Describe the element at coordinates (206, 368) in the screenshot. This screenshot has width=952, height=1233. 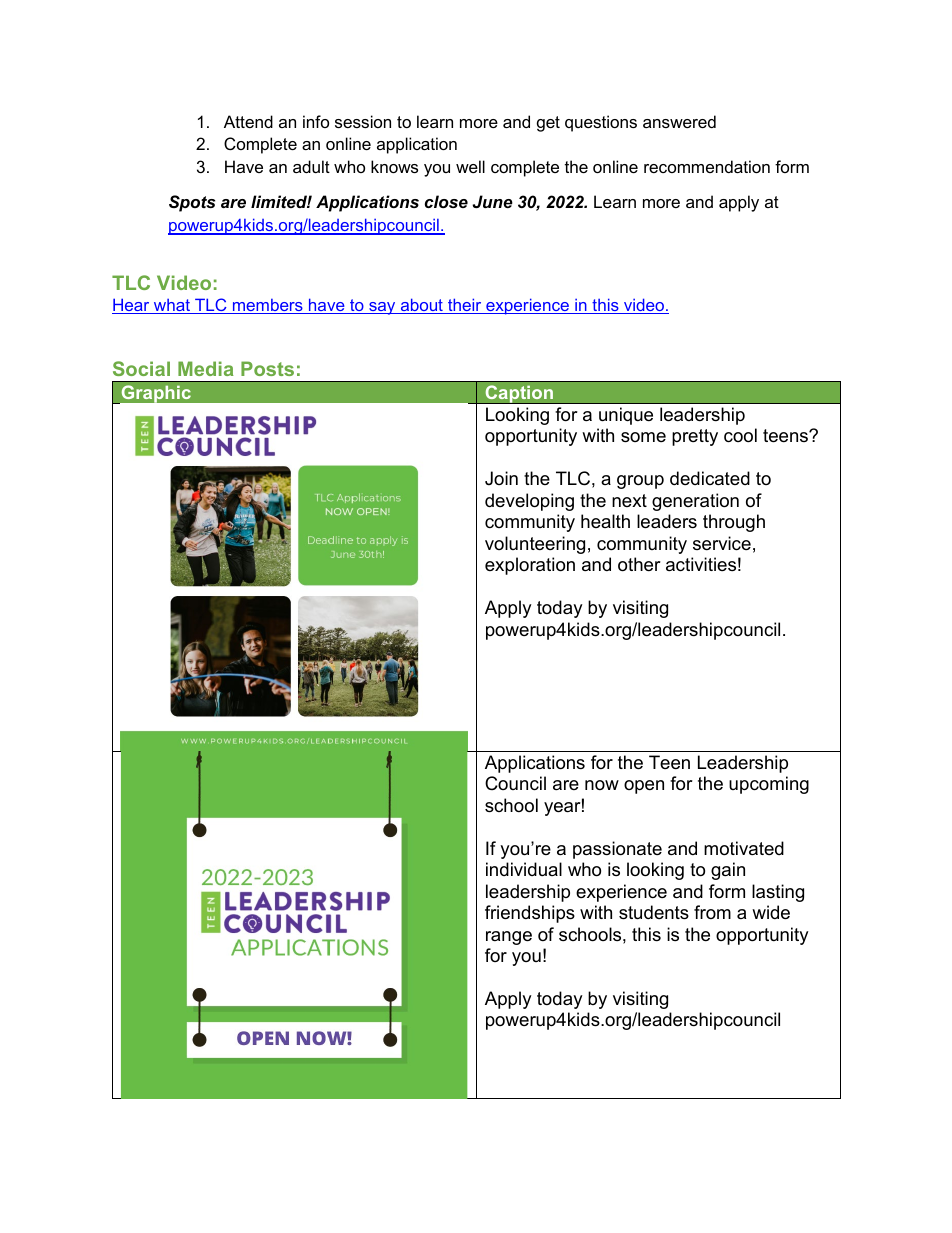
I see `Media` at that location.
